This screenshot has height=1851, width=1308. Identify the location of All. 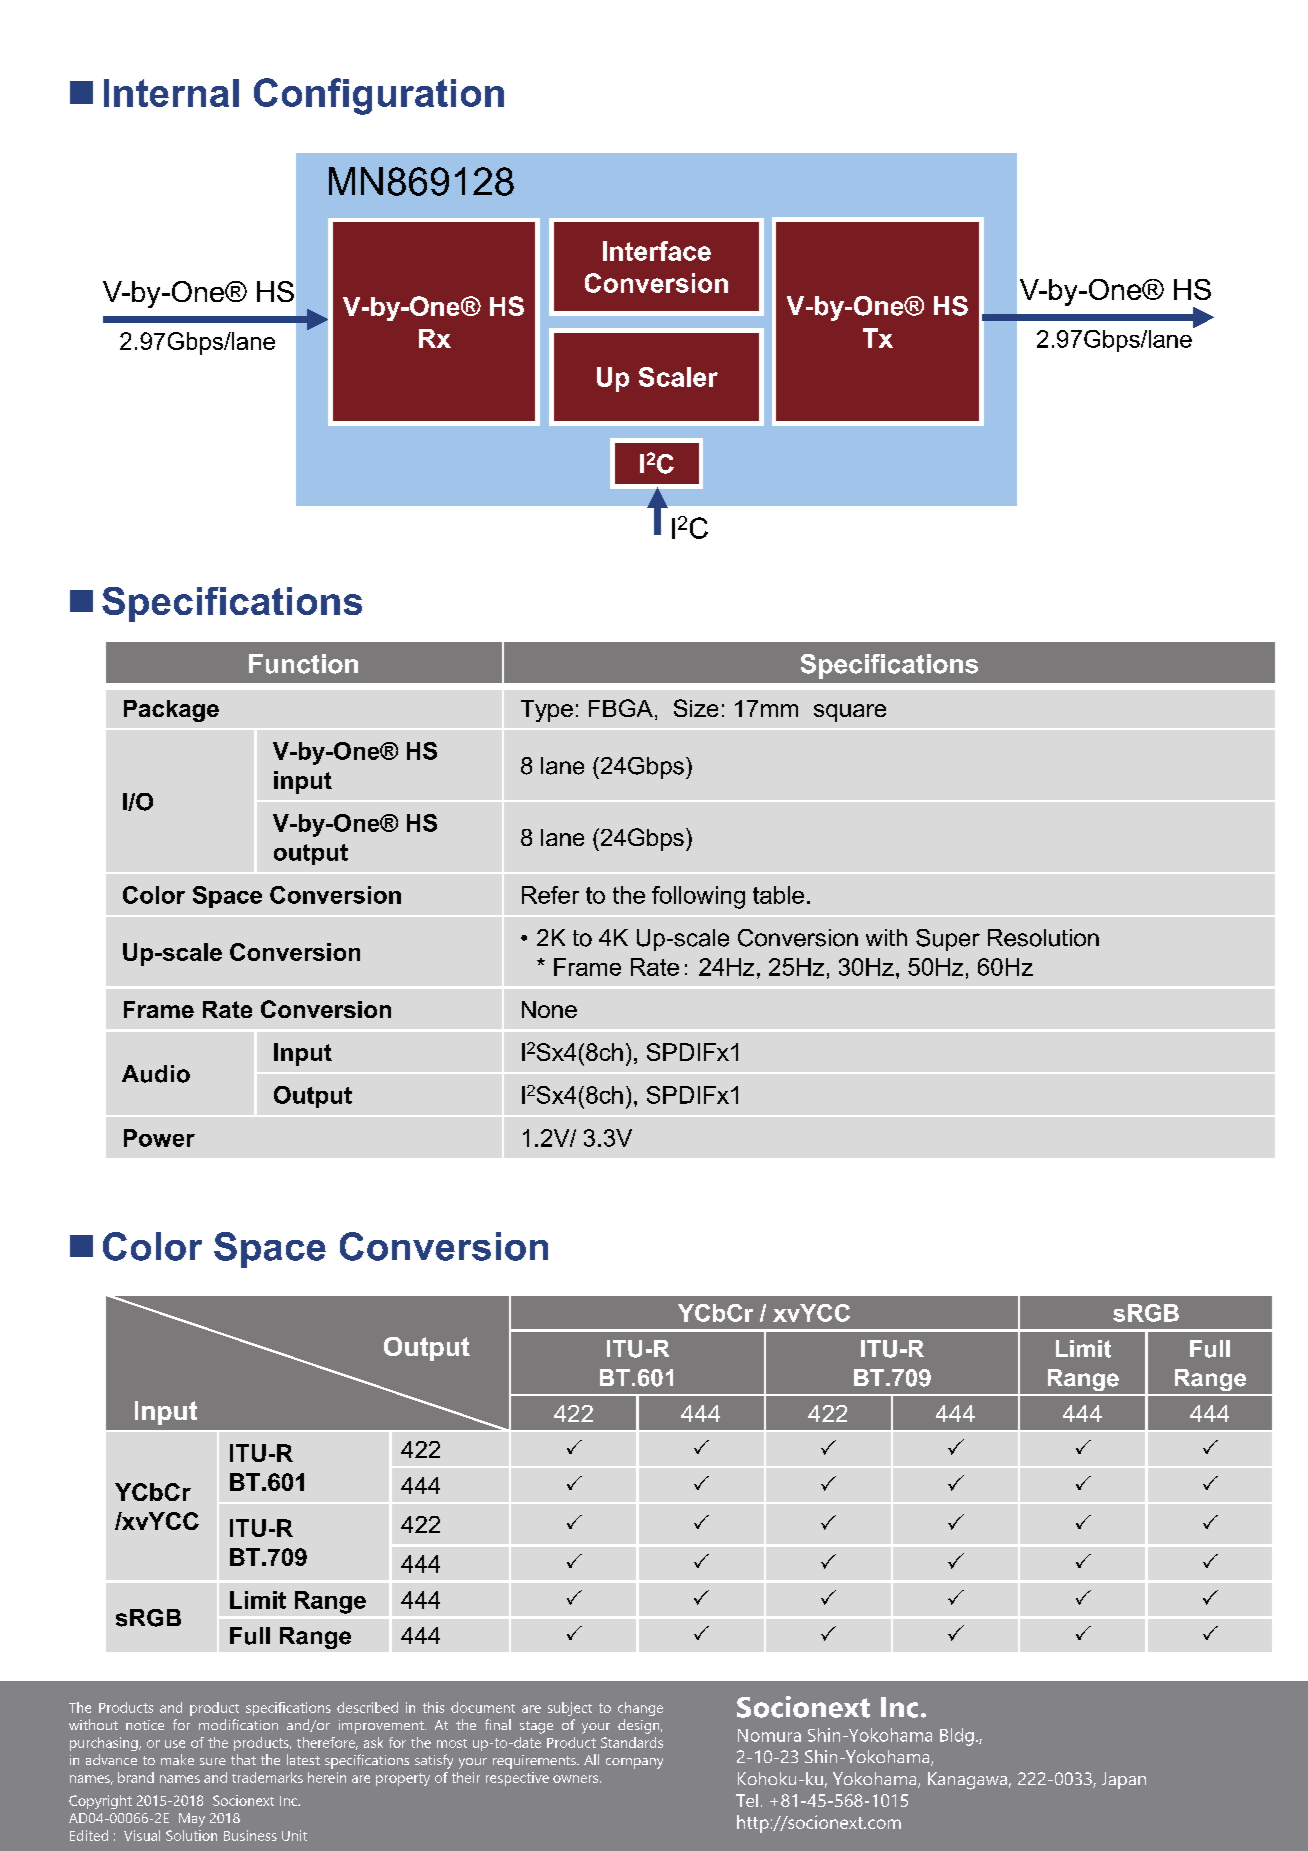
(591, 1759).
